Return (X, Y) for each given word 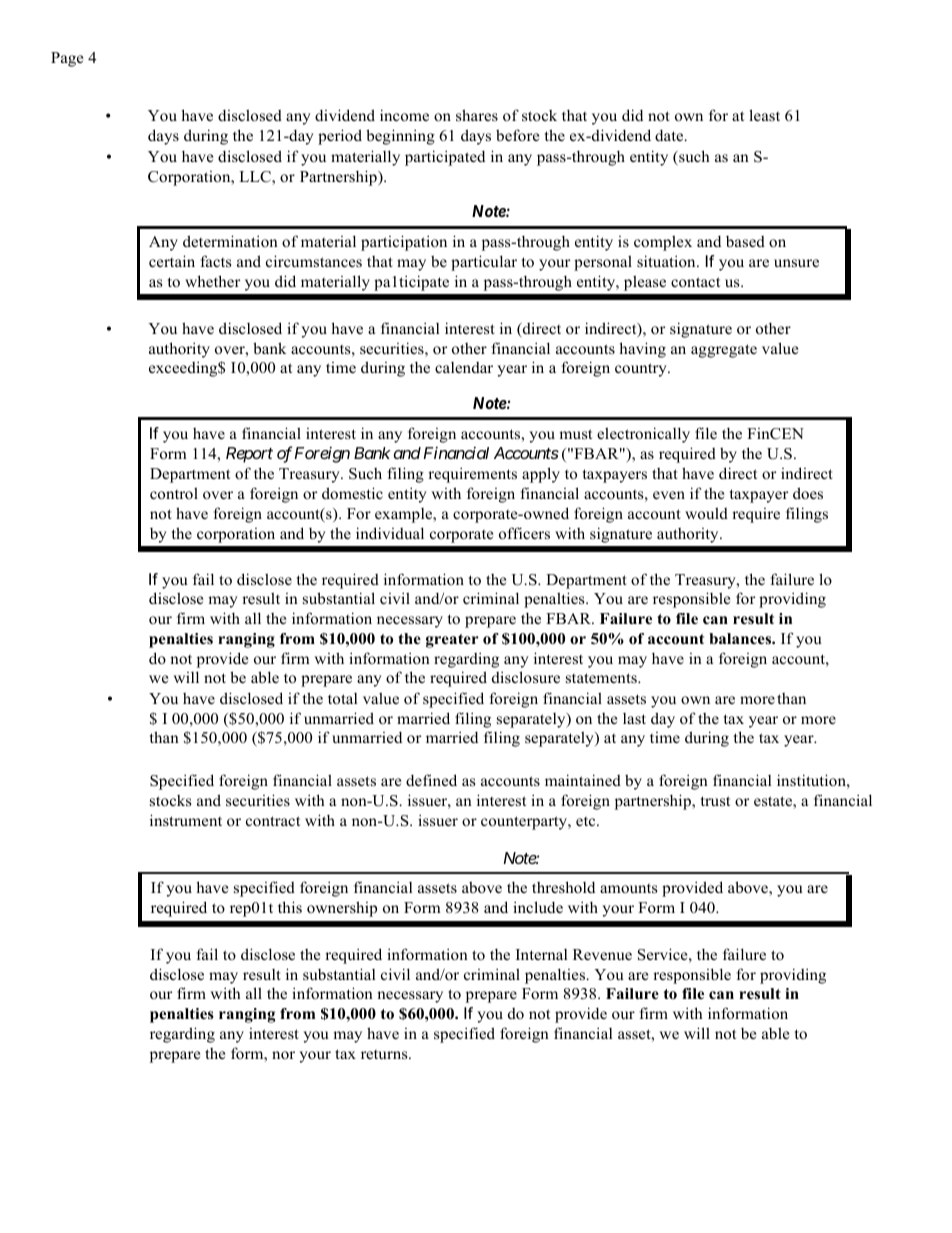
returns (385, 1054)
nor (283, 1055)
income (404, 115)
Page (67, 59)
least (764, 115)
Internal (541, 954)
